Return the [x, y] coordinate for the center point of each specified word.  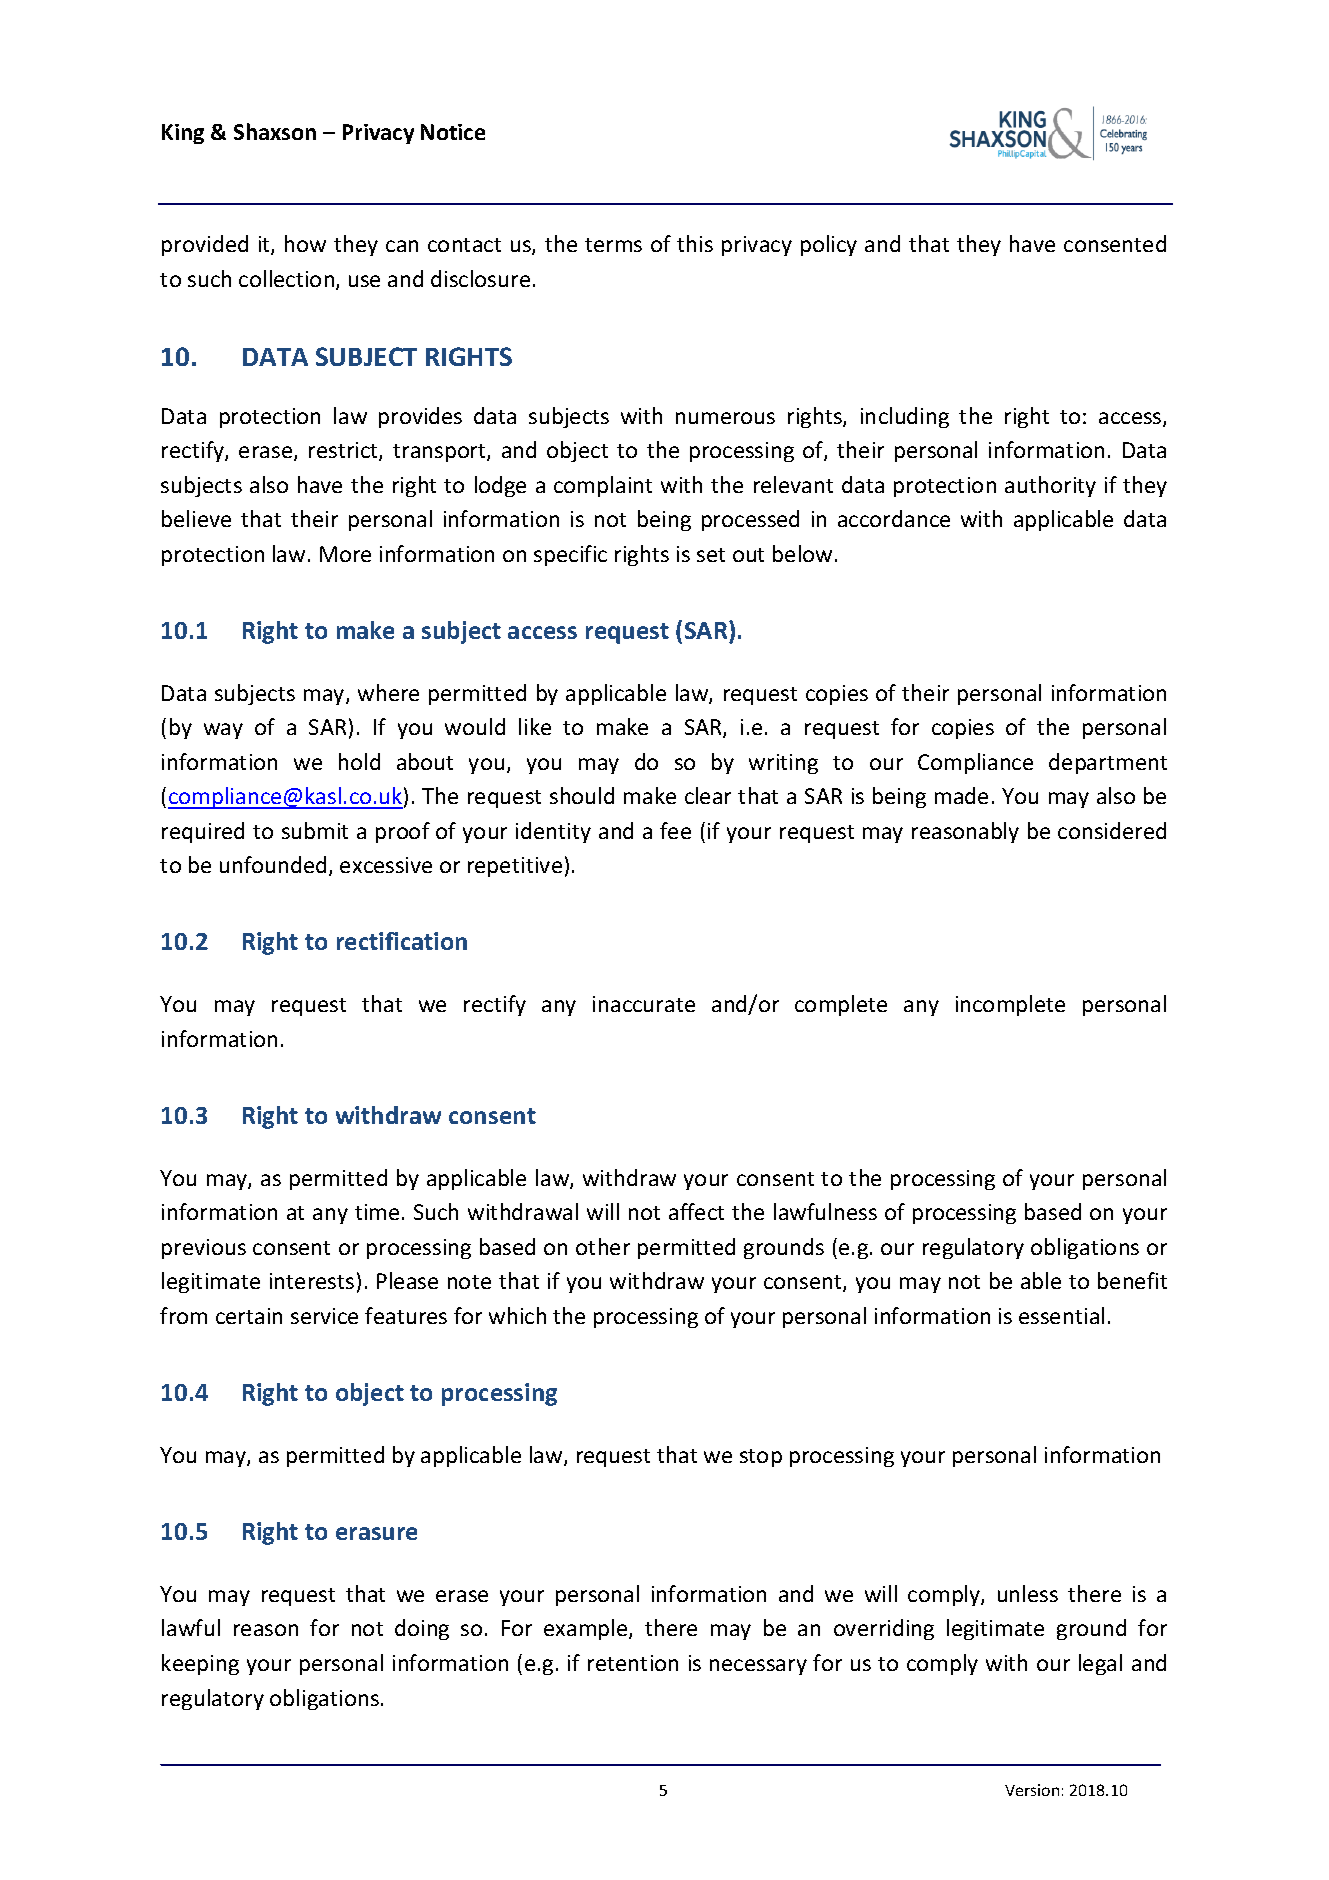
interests [312, 1281]
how [305, 243]
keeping [200, 1664]
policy [829, 245]
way [223, 731]
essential [1061, 1315]
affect [696, 1211]
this [695, 243]
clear [708, 795]
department [1108, 763]
